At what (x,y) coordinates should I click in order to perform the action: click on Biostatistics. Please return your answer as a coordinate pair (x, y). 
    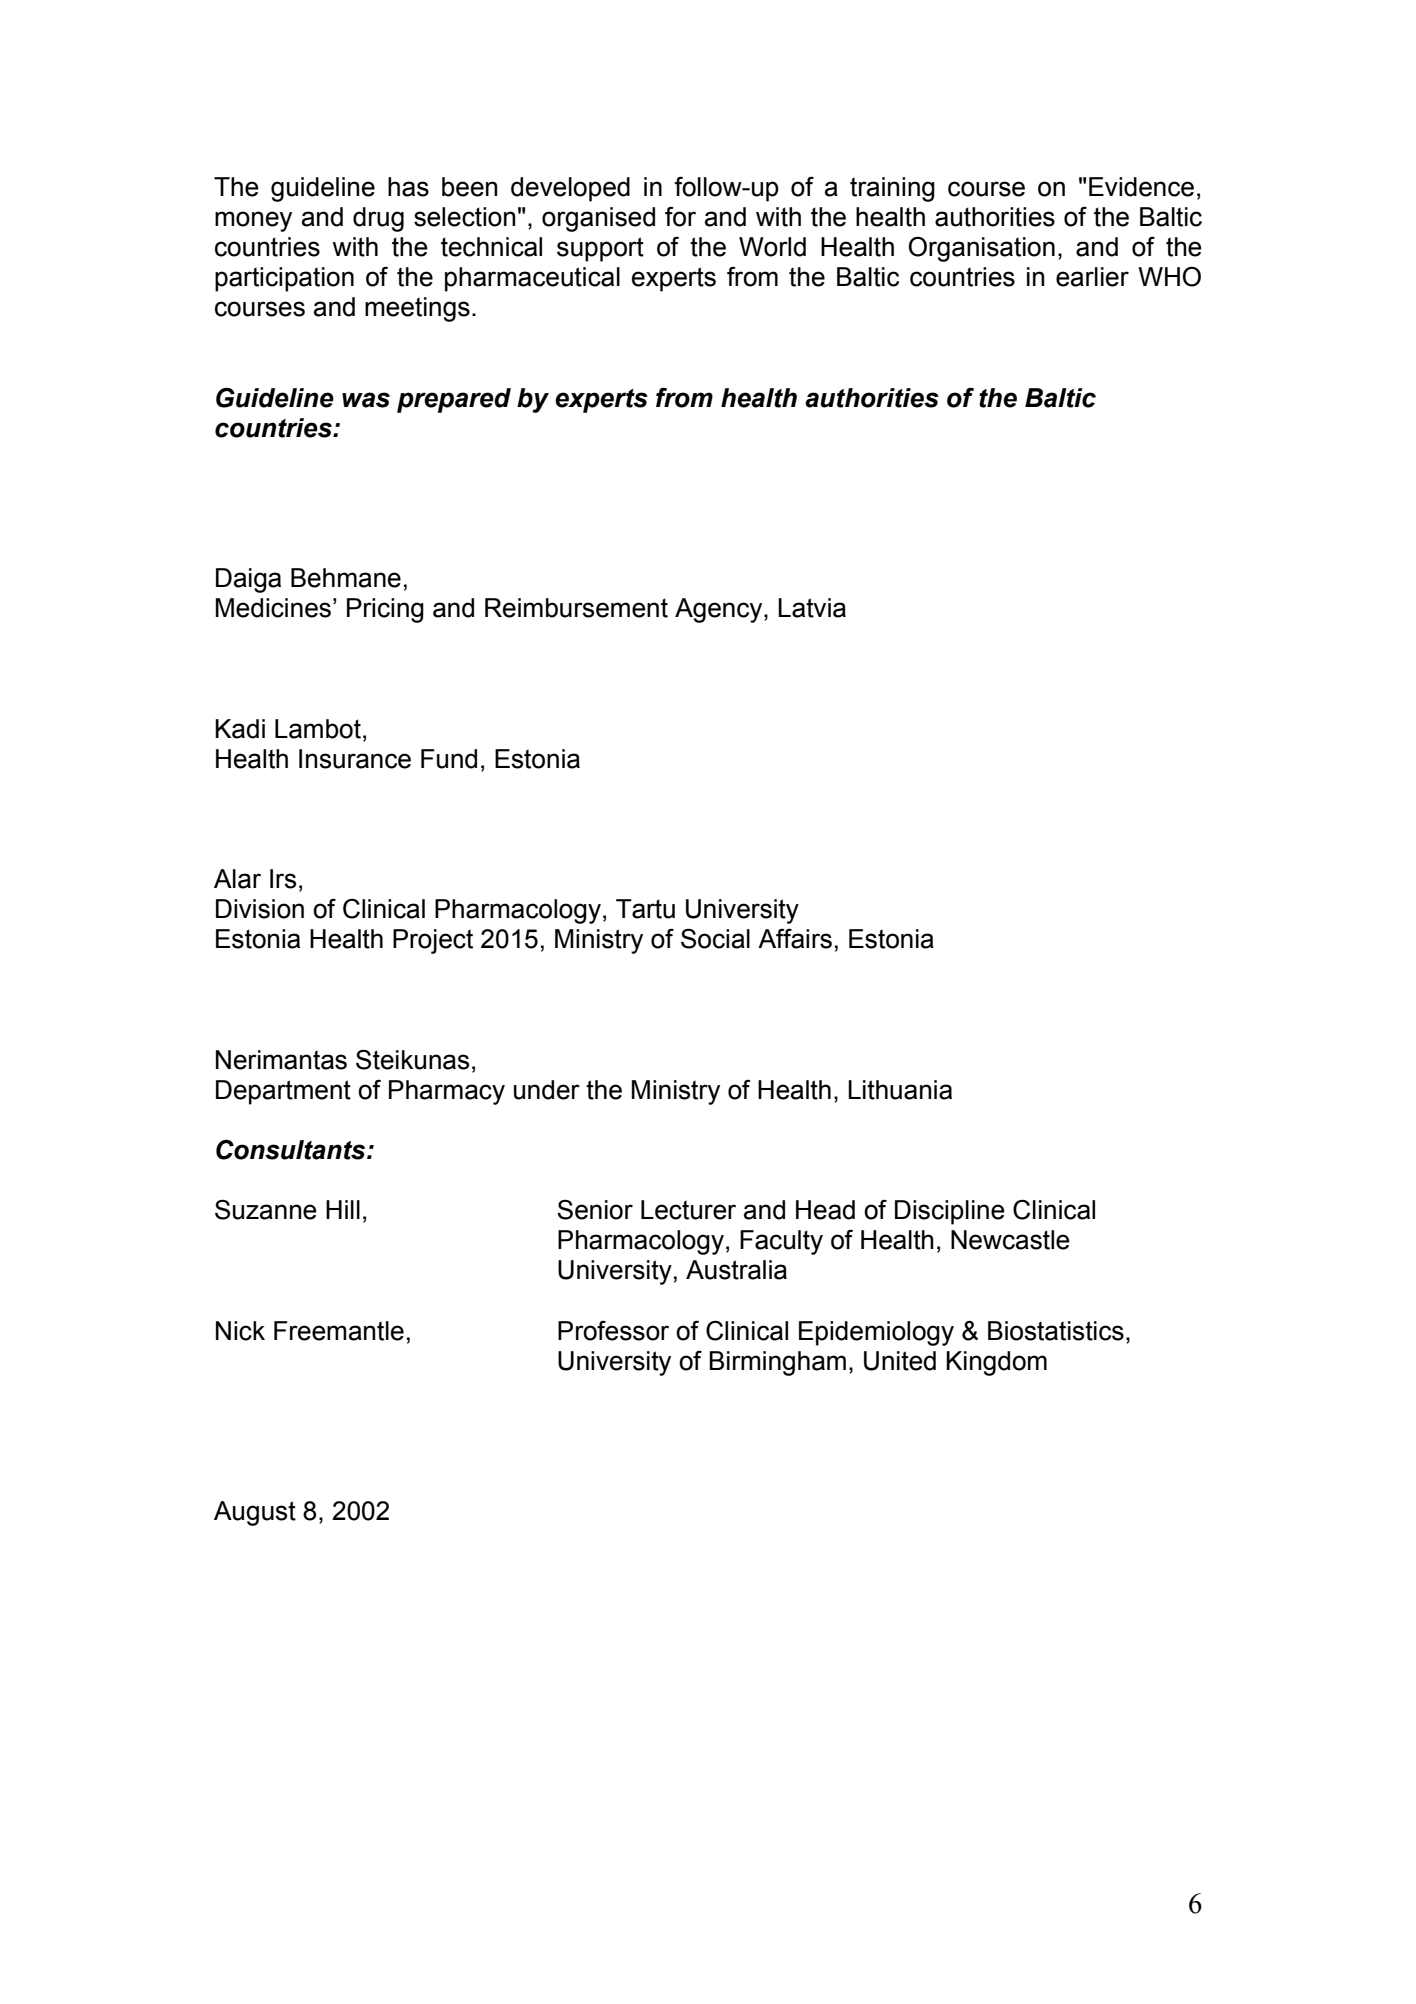
    Looking at the image, I should click on (1056, 1331).
